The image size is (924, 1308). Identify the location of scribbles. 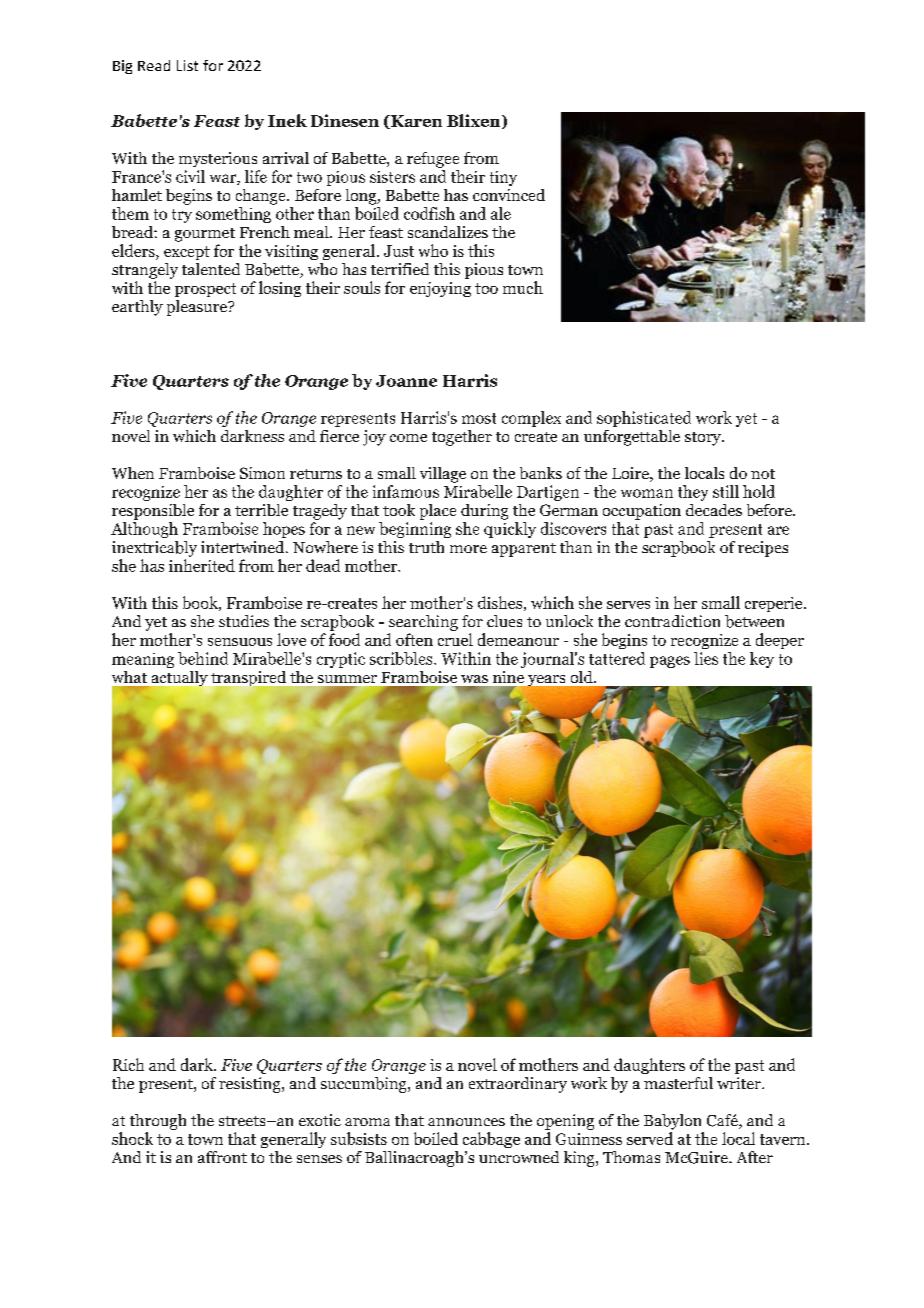
(402, 658).
